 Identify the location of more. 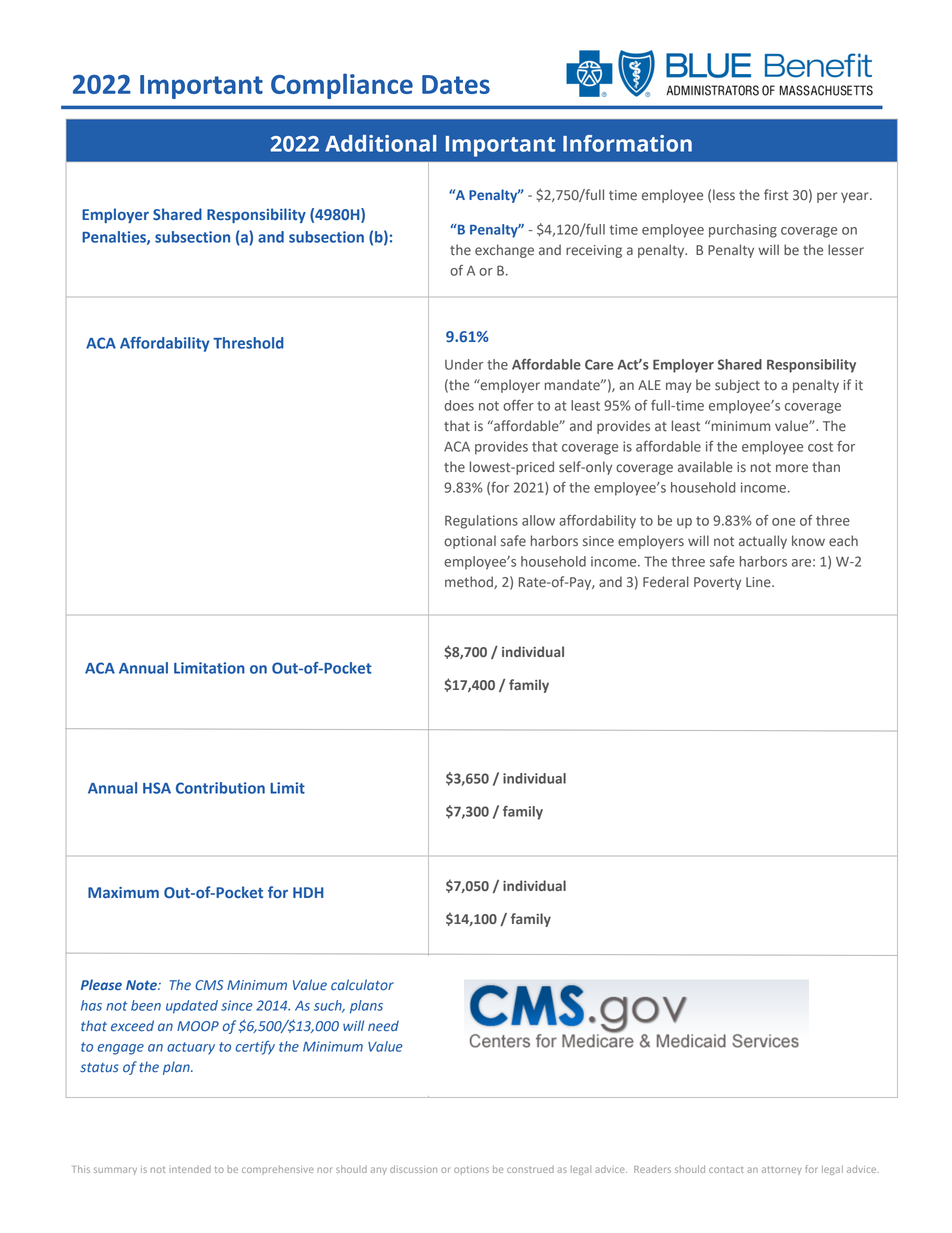
(792, 468).
